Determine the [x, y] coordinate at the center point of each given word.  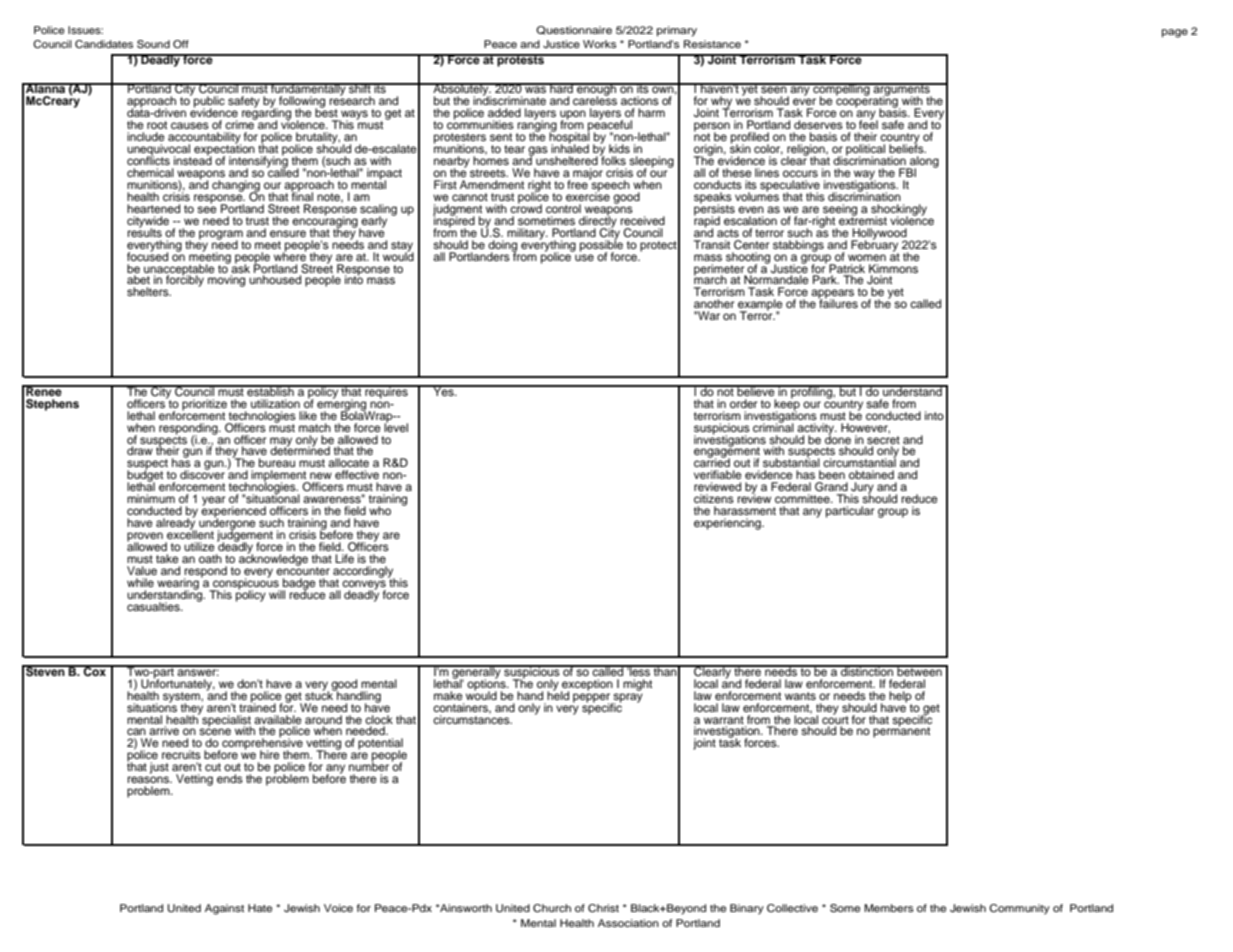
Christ [603, 908]
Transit [712, 244]
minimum [151, 498]
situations [152, 706]
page [1175, 33]
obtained [871, 474]
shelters [149, 291]
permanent [901, 731]
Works [600, 44]
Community [1019, 909]
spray [627, 699]
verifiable [718, 474]
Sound [153, 44]
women [867, 257]
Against [224, 909]
